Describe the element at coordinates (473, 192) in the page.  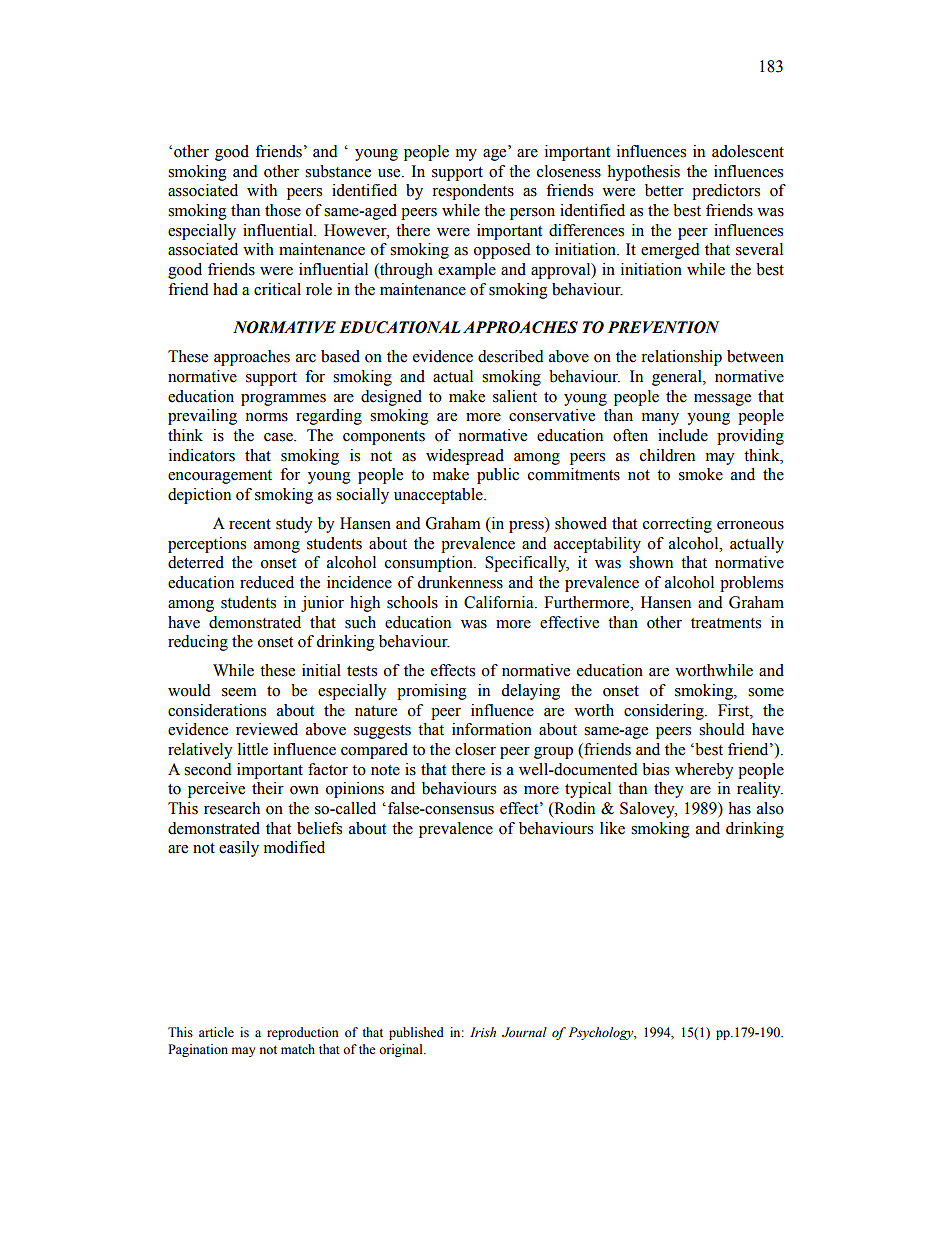
I see `respondents` at that location.
